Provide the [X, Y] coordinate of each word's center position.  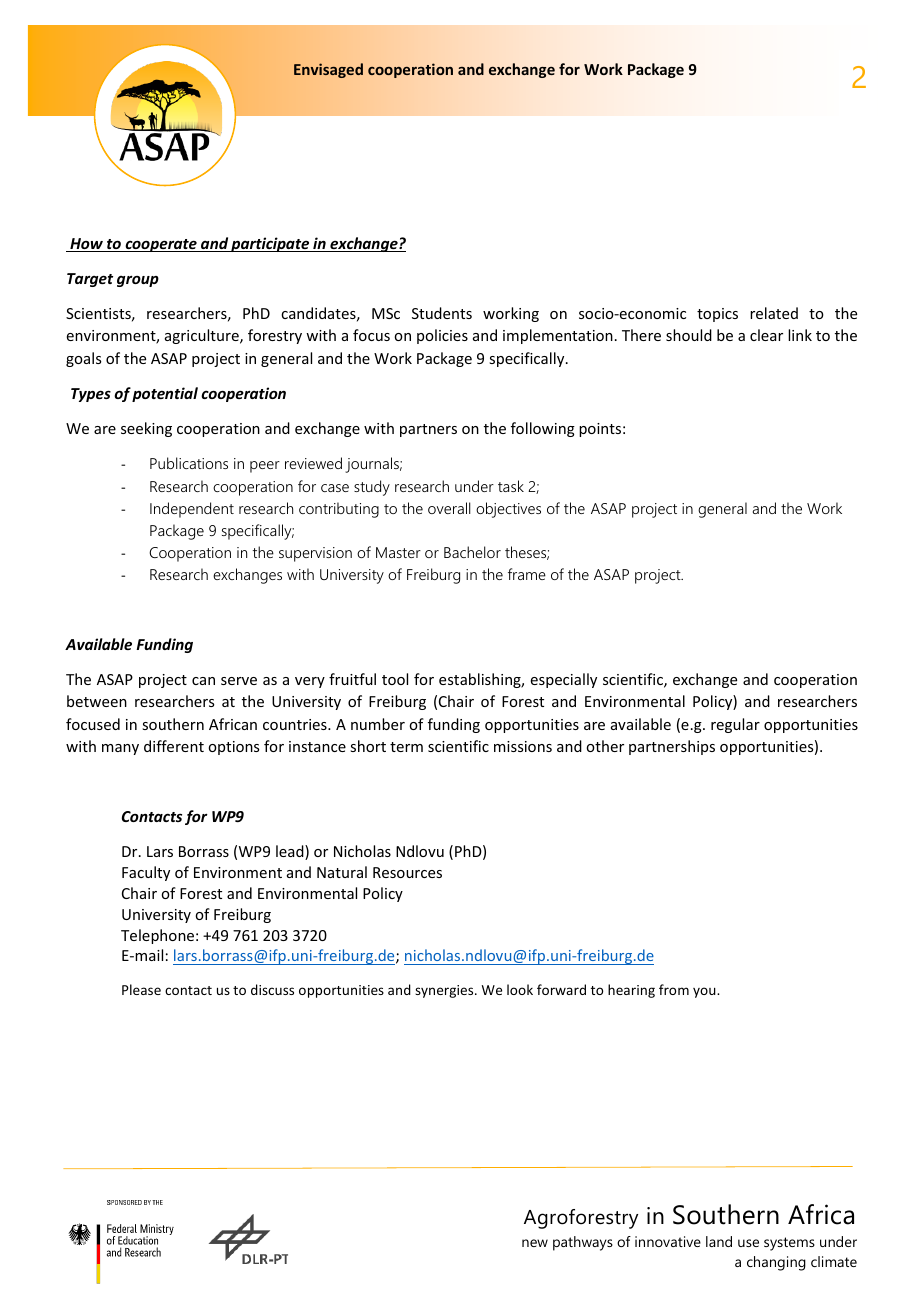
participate [270, 244]
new [535, 1243]
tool [395, 679]
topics [717, 315]
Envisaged [328, 70]
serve [239, 681]
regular [735, 725]
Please [141, 989]
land [719, 1241]
